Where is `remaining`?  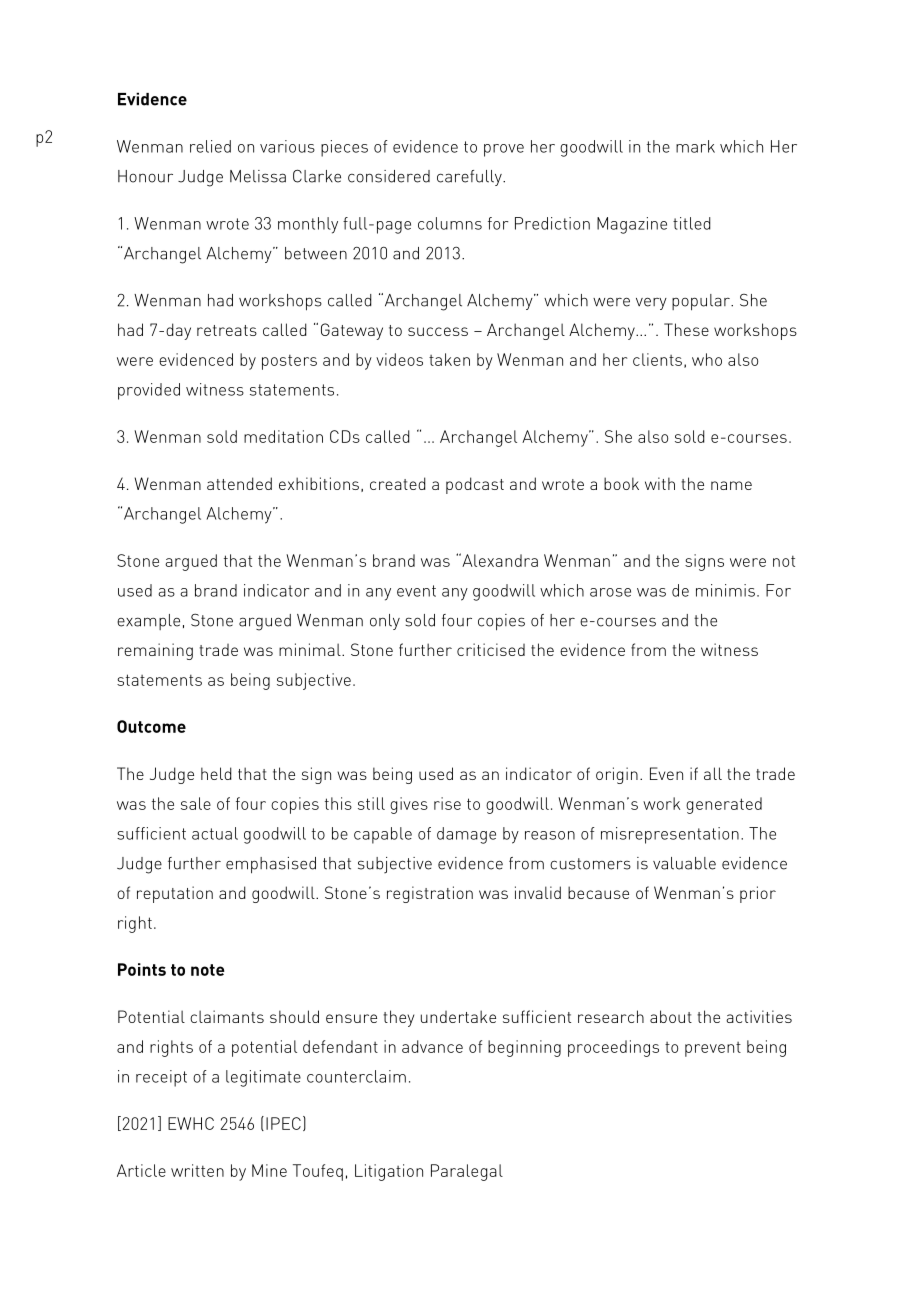
remaining is located at coordinates (155, 651).
